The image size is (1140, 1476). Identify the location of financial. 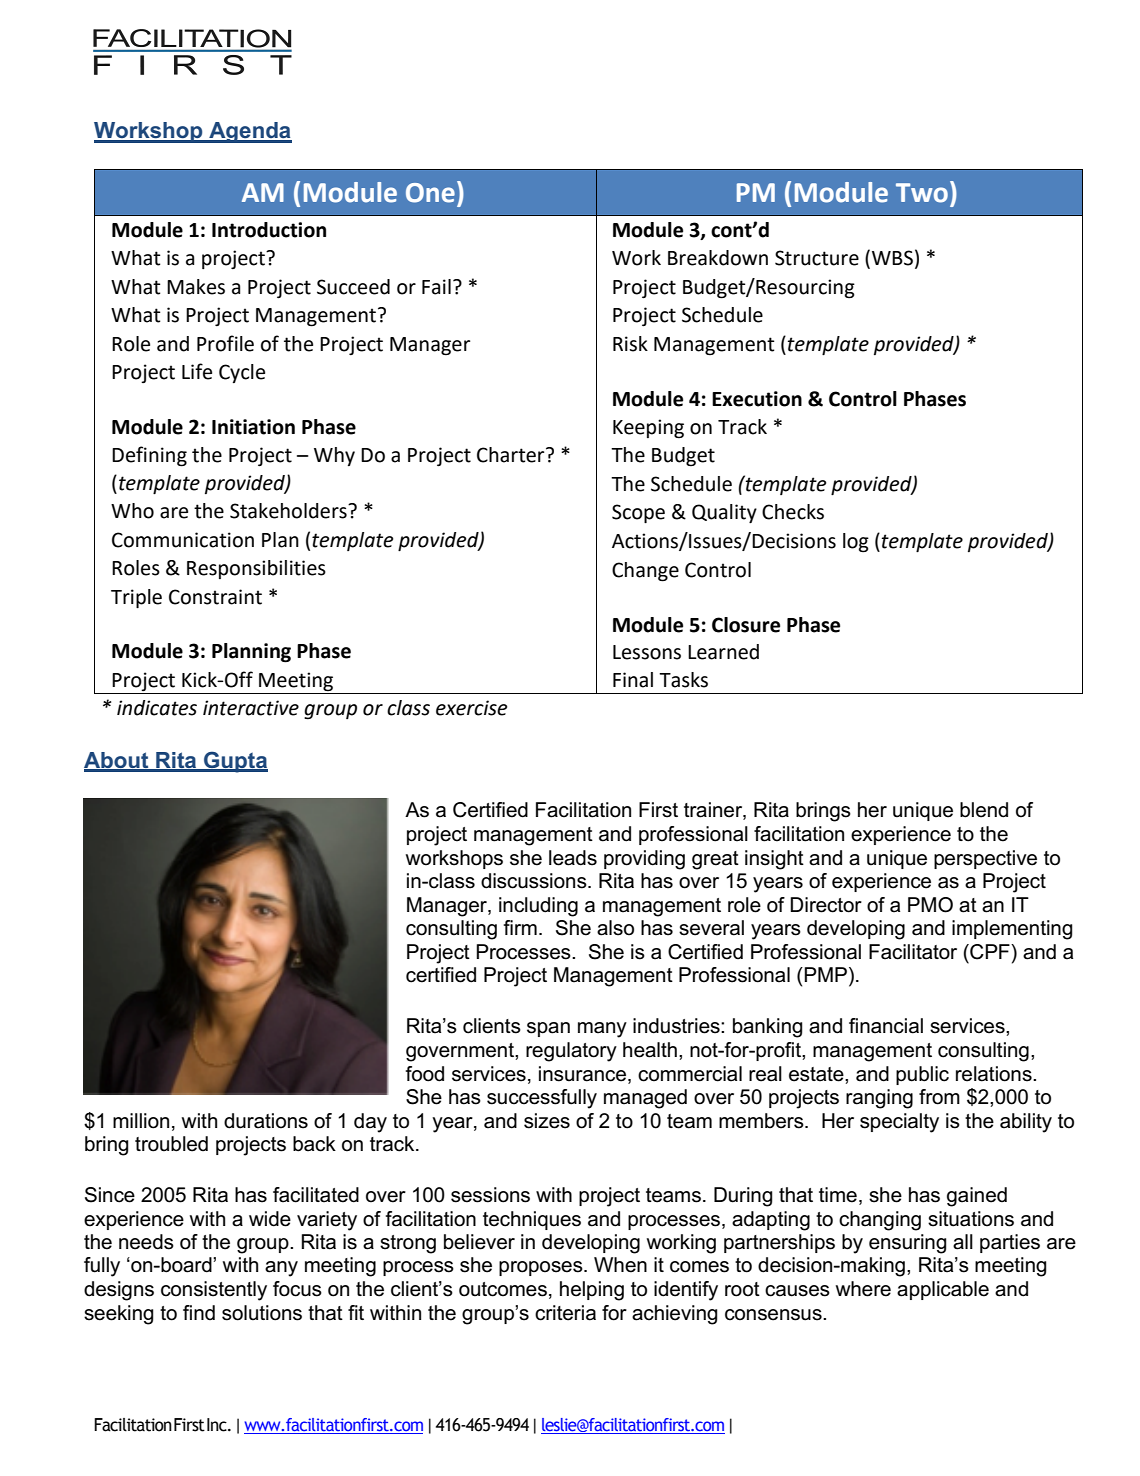
(886, 1026).
